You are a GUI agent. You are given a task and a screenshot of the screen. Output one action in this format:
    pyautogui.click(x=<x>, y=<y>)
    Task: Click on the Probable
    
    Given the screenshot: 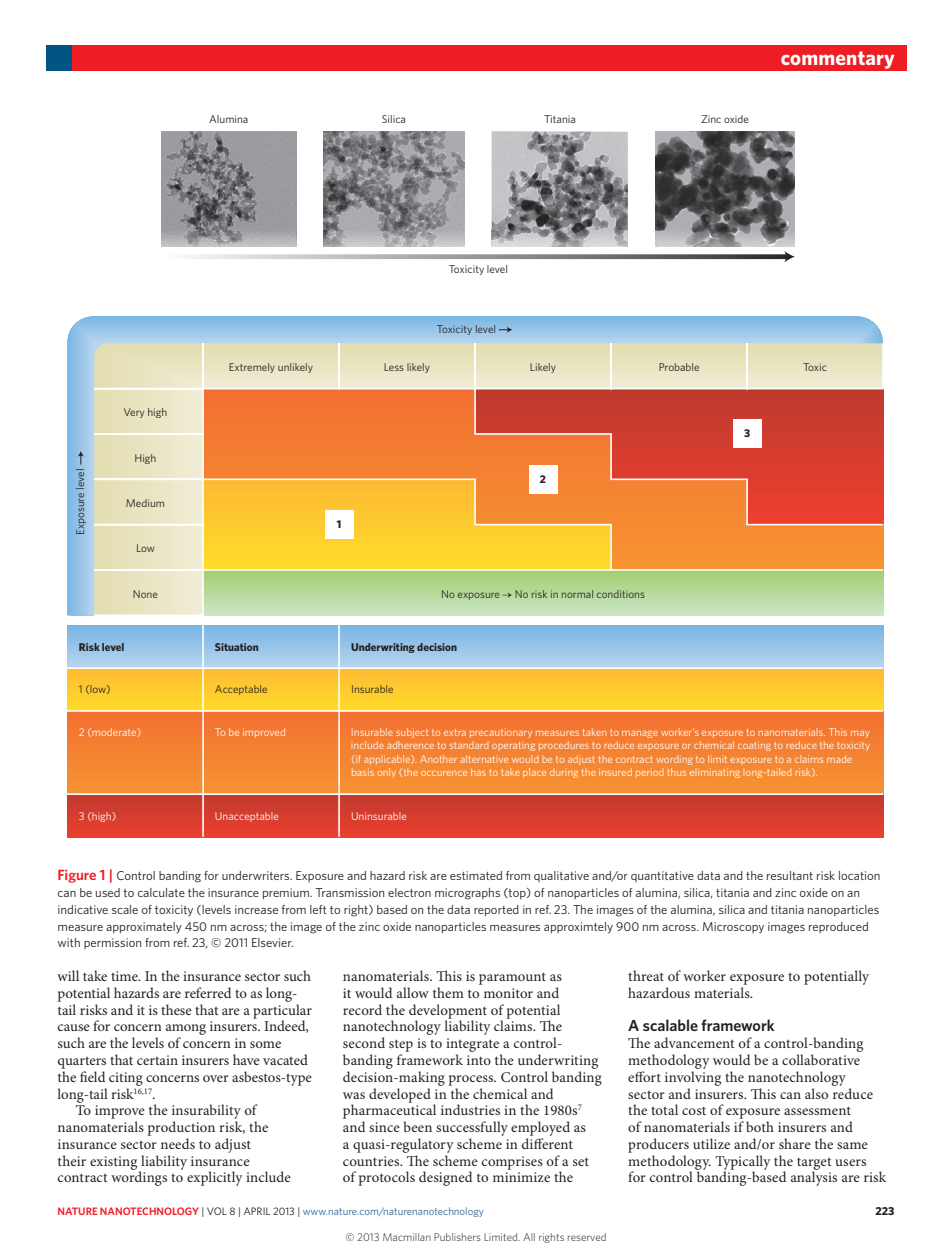 What is the action you would take?
    pyautogui.click(x=679, y=367)
